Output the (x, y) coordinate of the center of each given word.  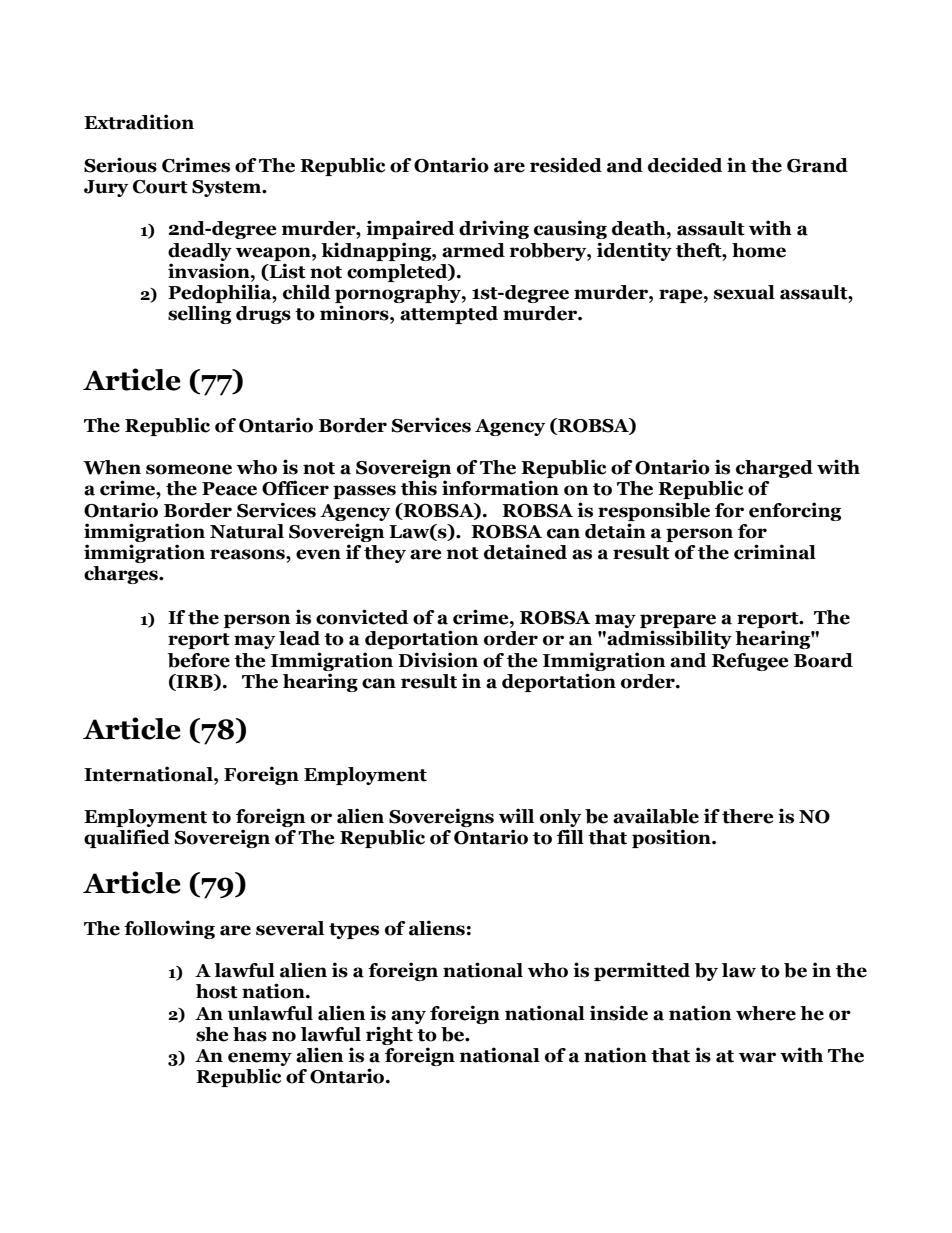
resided (566, 165)
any (408, 1017)
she (212, 1034)
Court (160, 187)
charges (122, 575)
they (385, 554)
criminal (775, 552)
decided (685, 165)
